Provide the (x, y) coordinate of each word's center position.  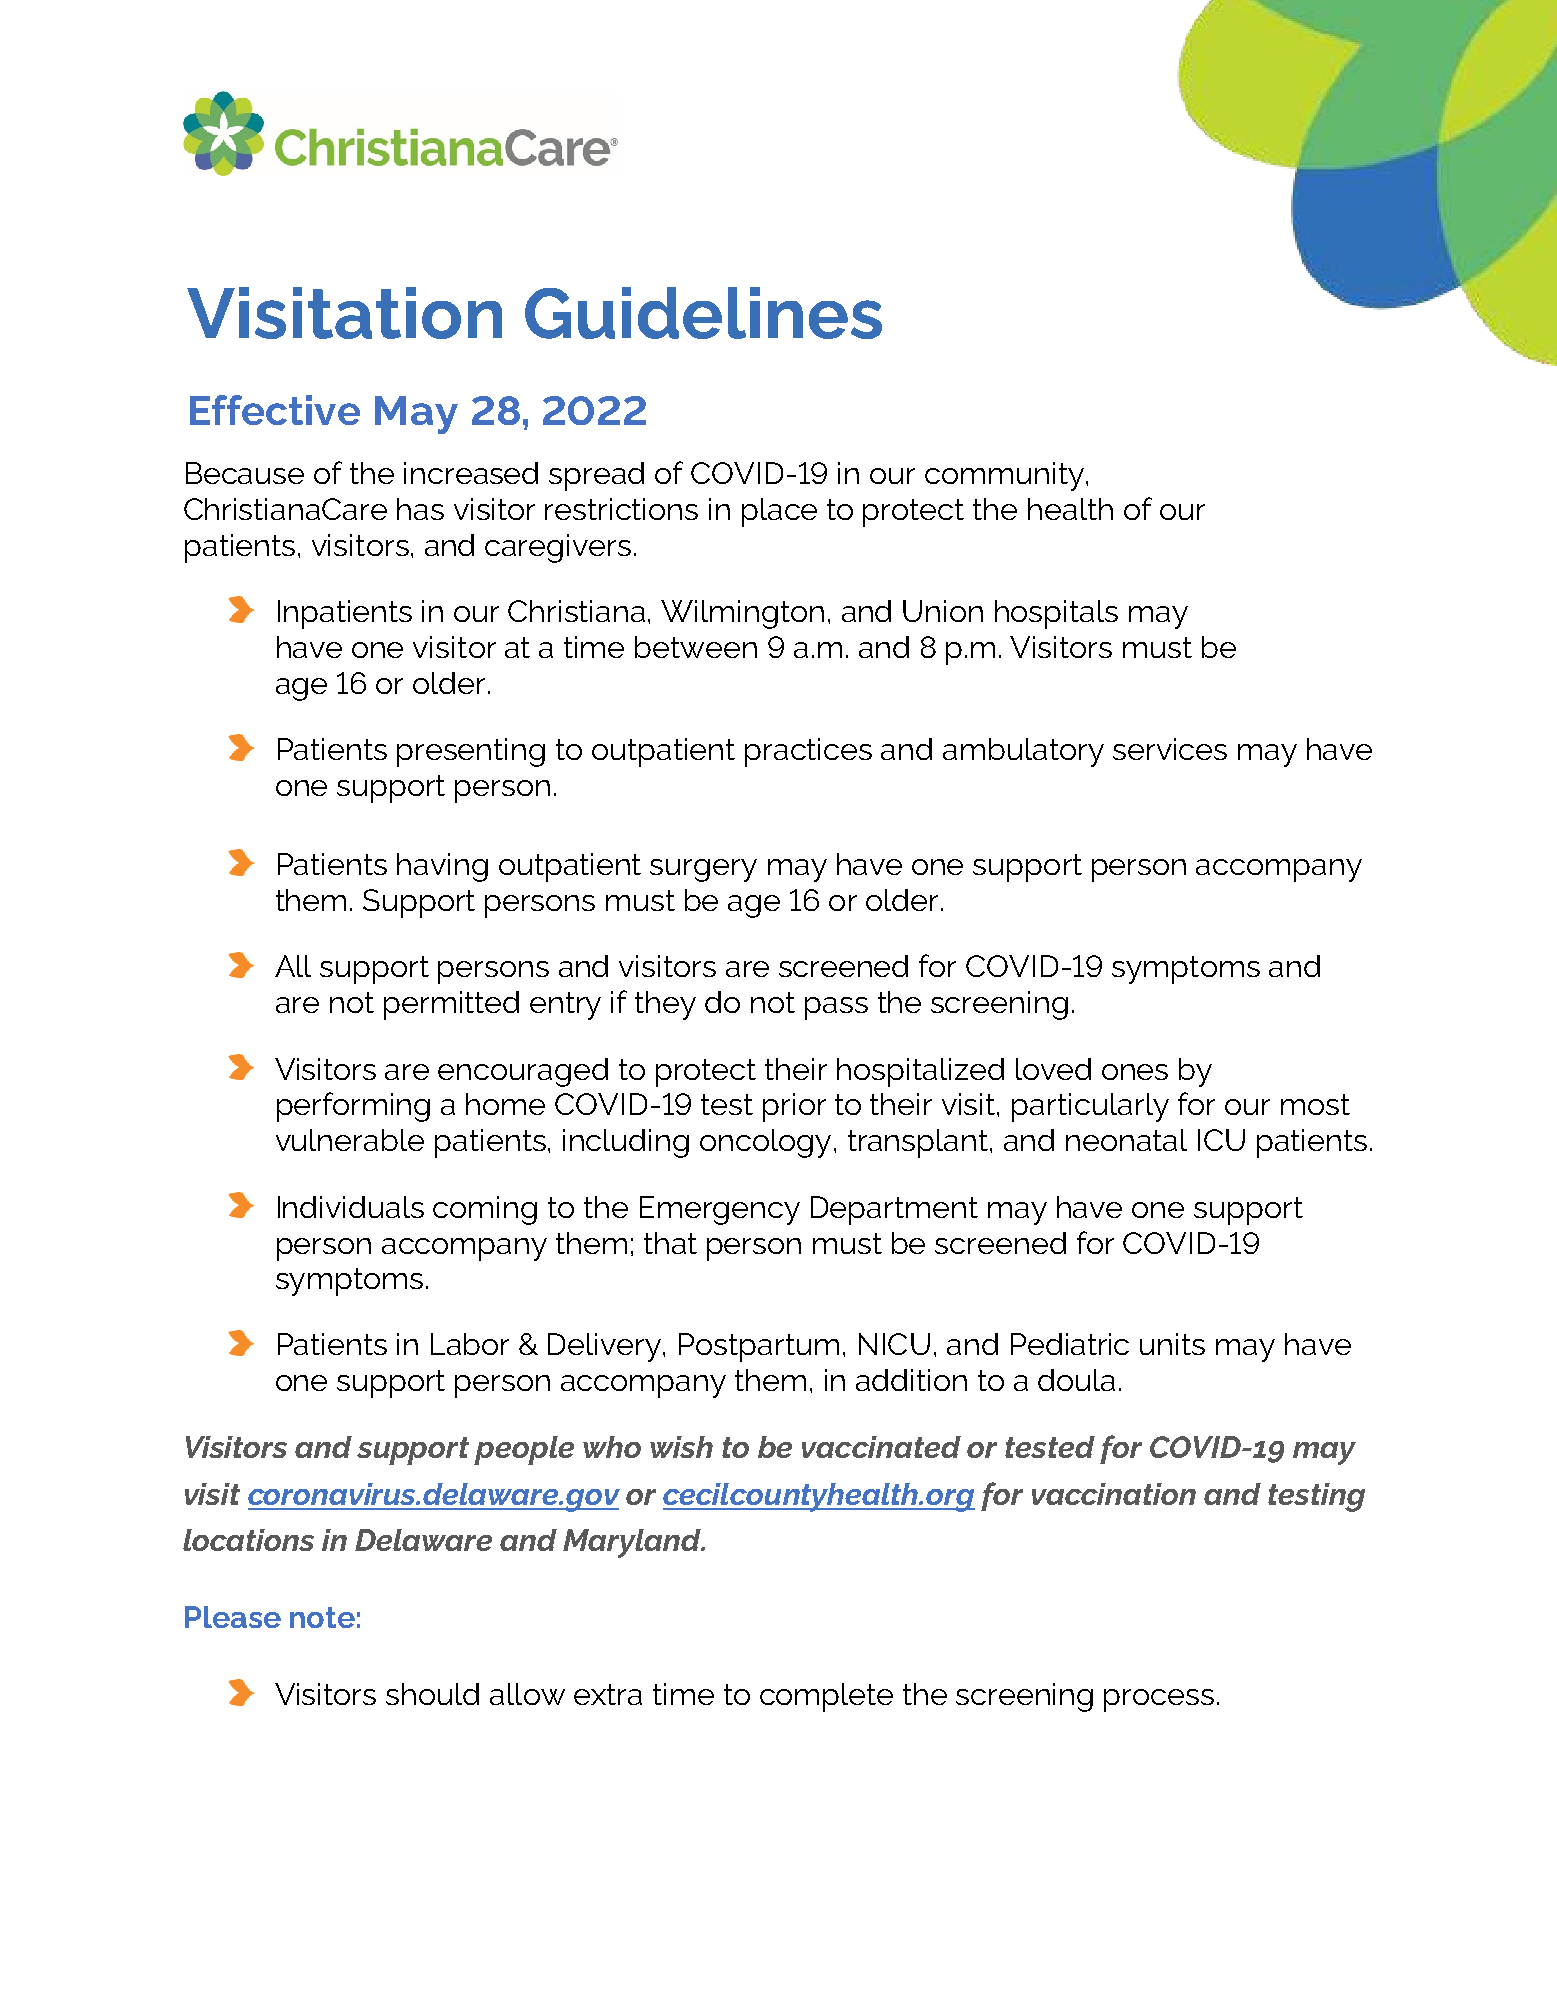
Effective (275, 410)
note (322, 1617)
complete (826, 1697)
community (1004, 476)
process (1159, 1700)
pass (836, 1008)
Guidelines (703, 313)
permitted (451, 1005)
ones (1135, 1072)
